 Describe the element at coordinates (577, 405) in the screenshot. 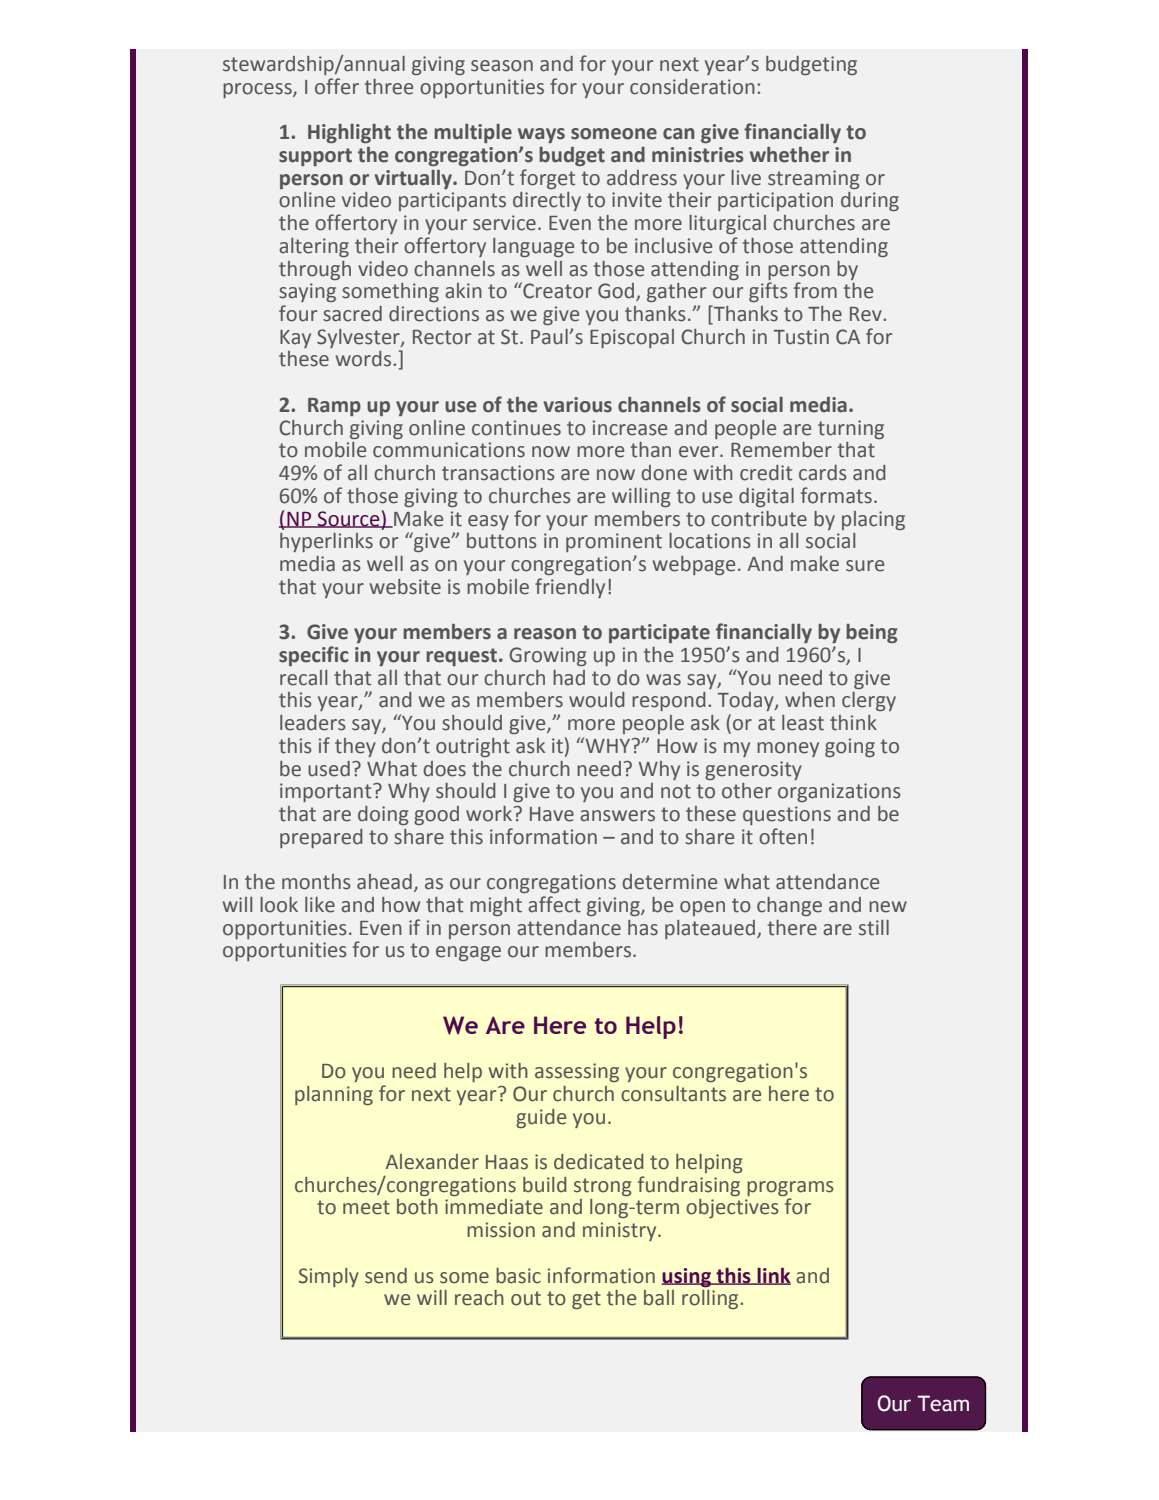

I see `various` at that location.
